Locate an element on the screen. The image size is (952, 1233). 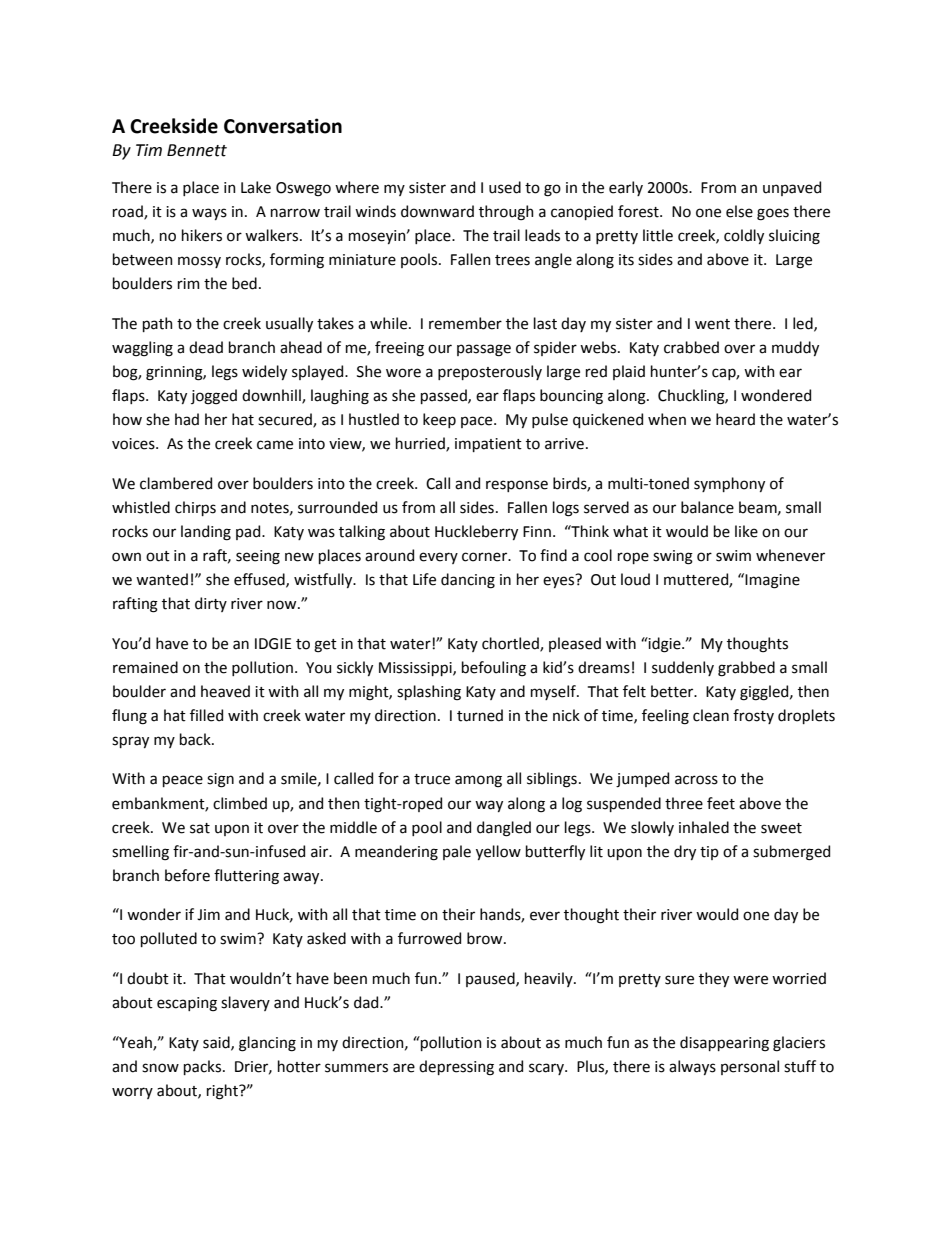
remember is located at coordinates (465, 323).
